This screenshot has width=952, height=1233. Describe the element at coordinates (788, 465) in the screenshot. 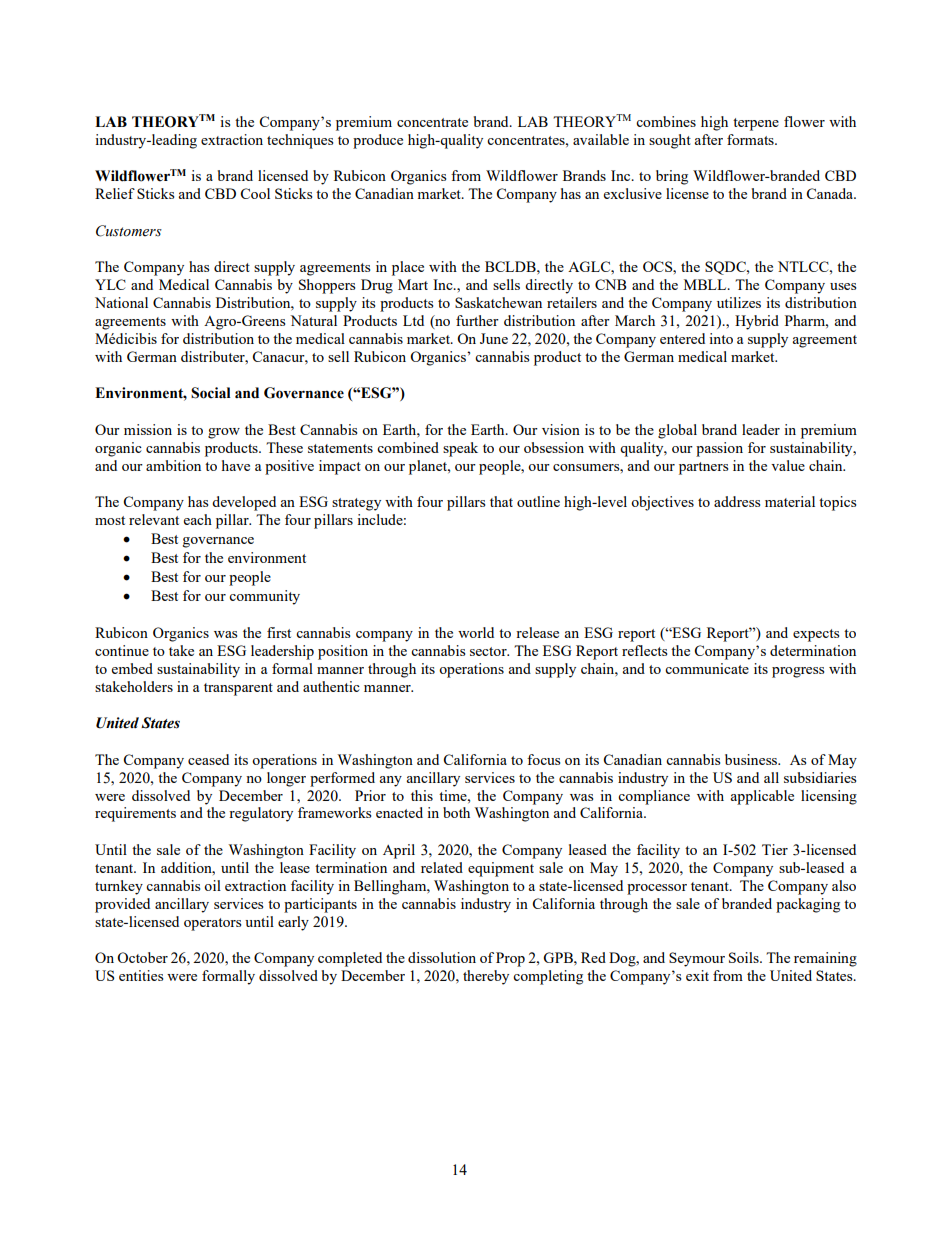

I see `value` at that location.
